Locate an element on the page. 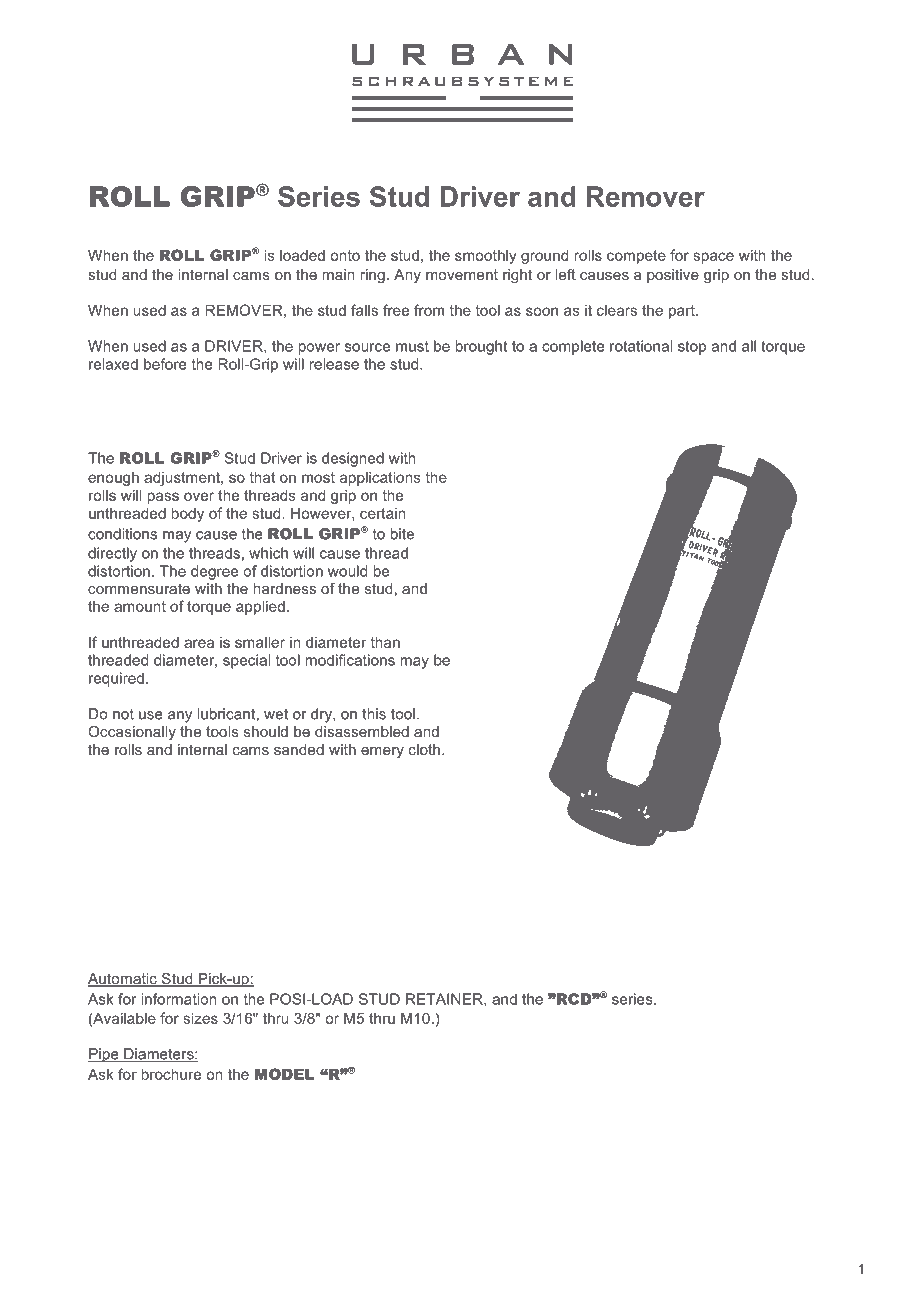 The height and width of the image is (1308, 924). area is located at coordinates (199, 643).
